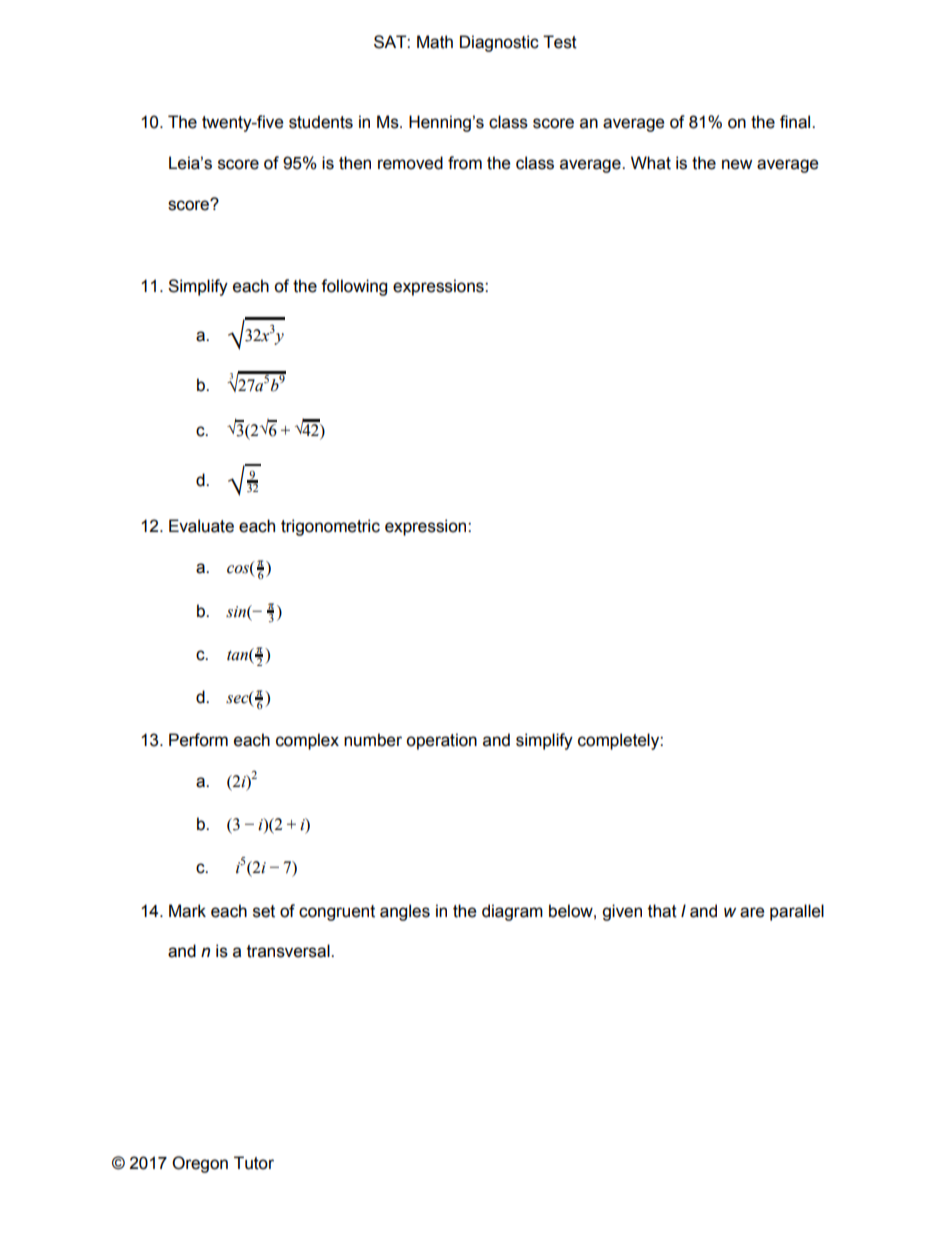 Image resolution: width=952 pixels, height=1233 pixels. What do you see at coordinates (441, 741) in the page?
I see `operation` at bounding box center [441, 741].
